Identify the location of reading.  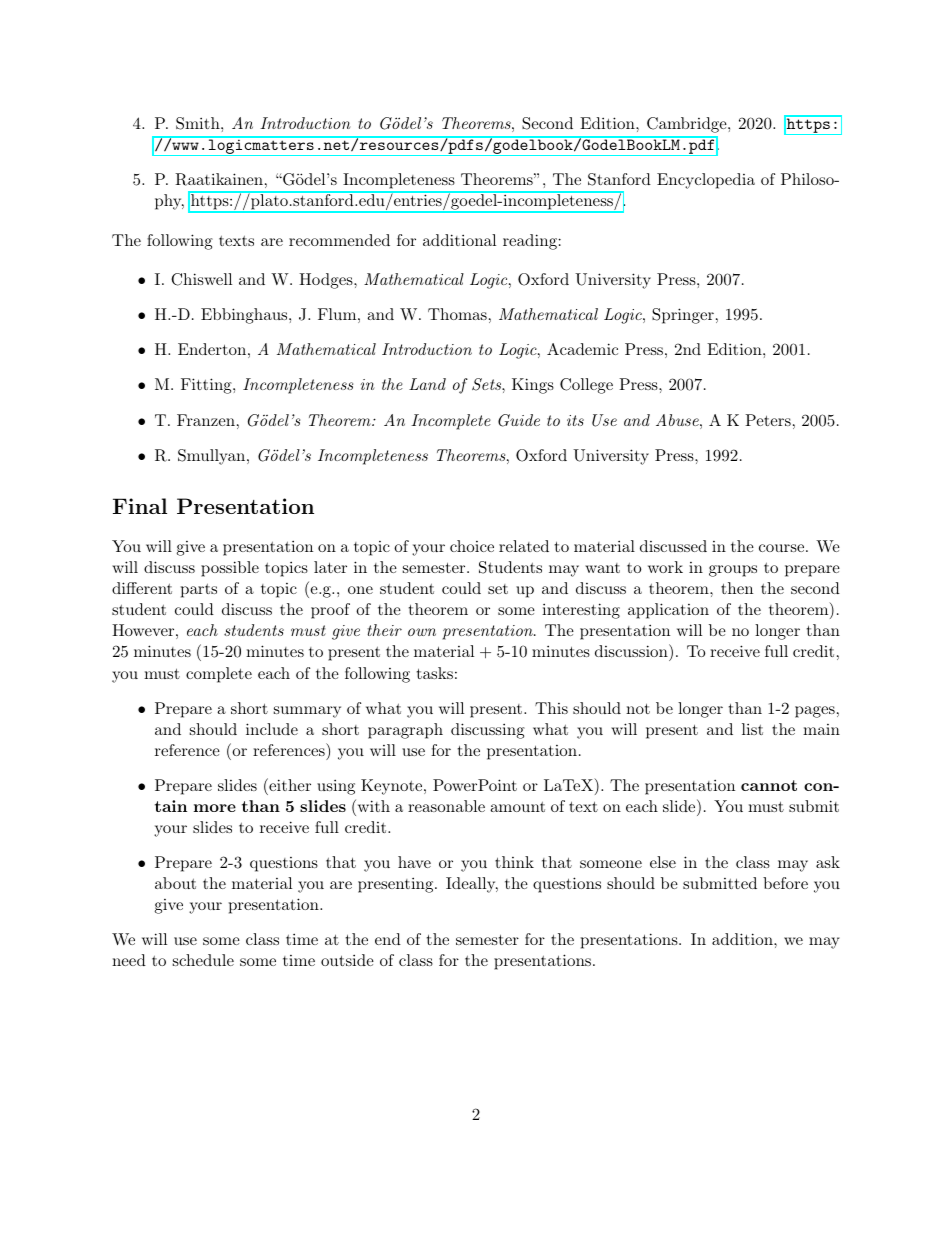
(530, 242).
